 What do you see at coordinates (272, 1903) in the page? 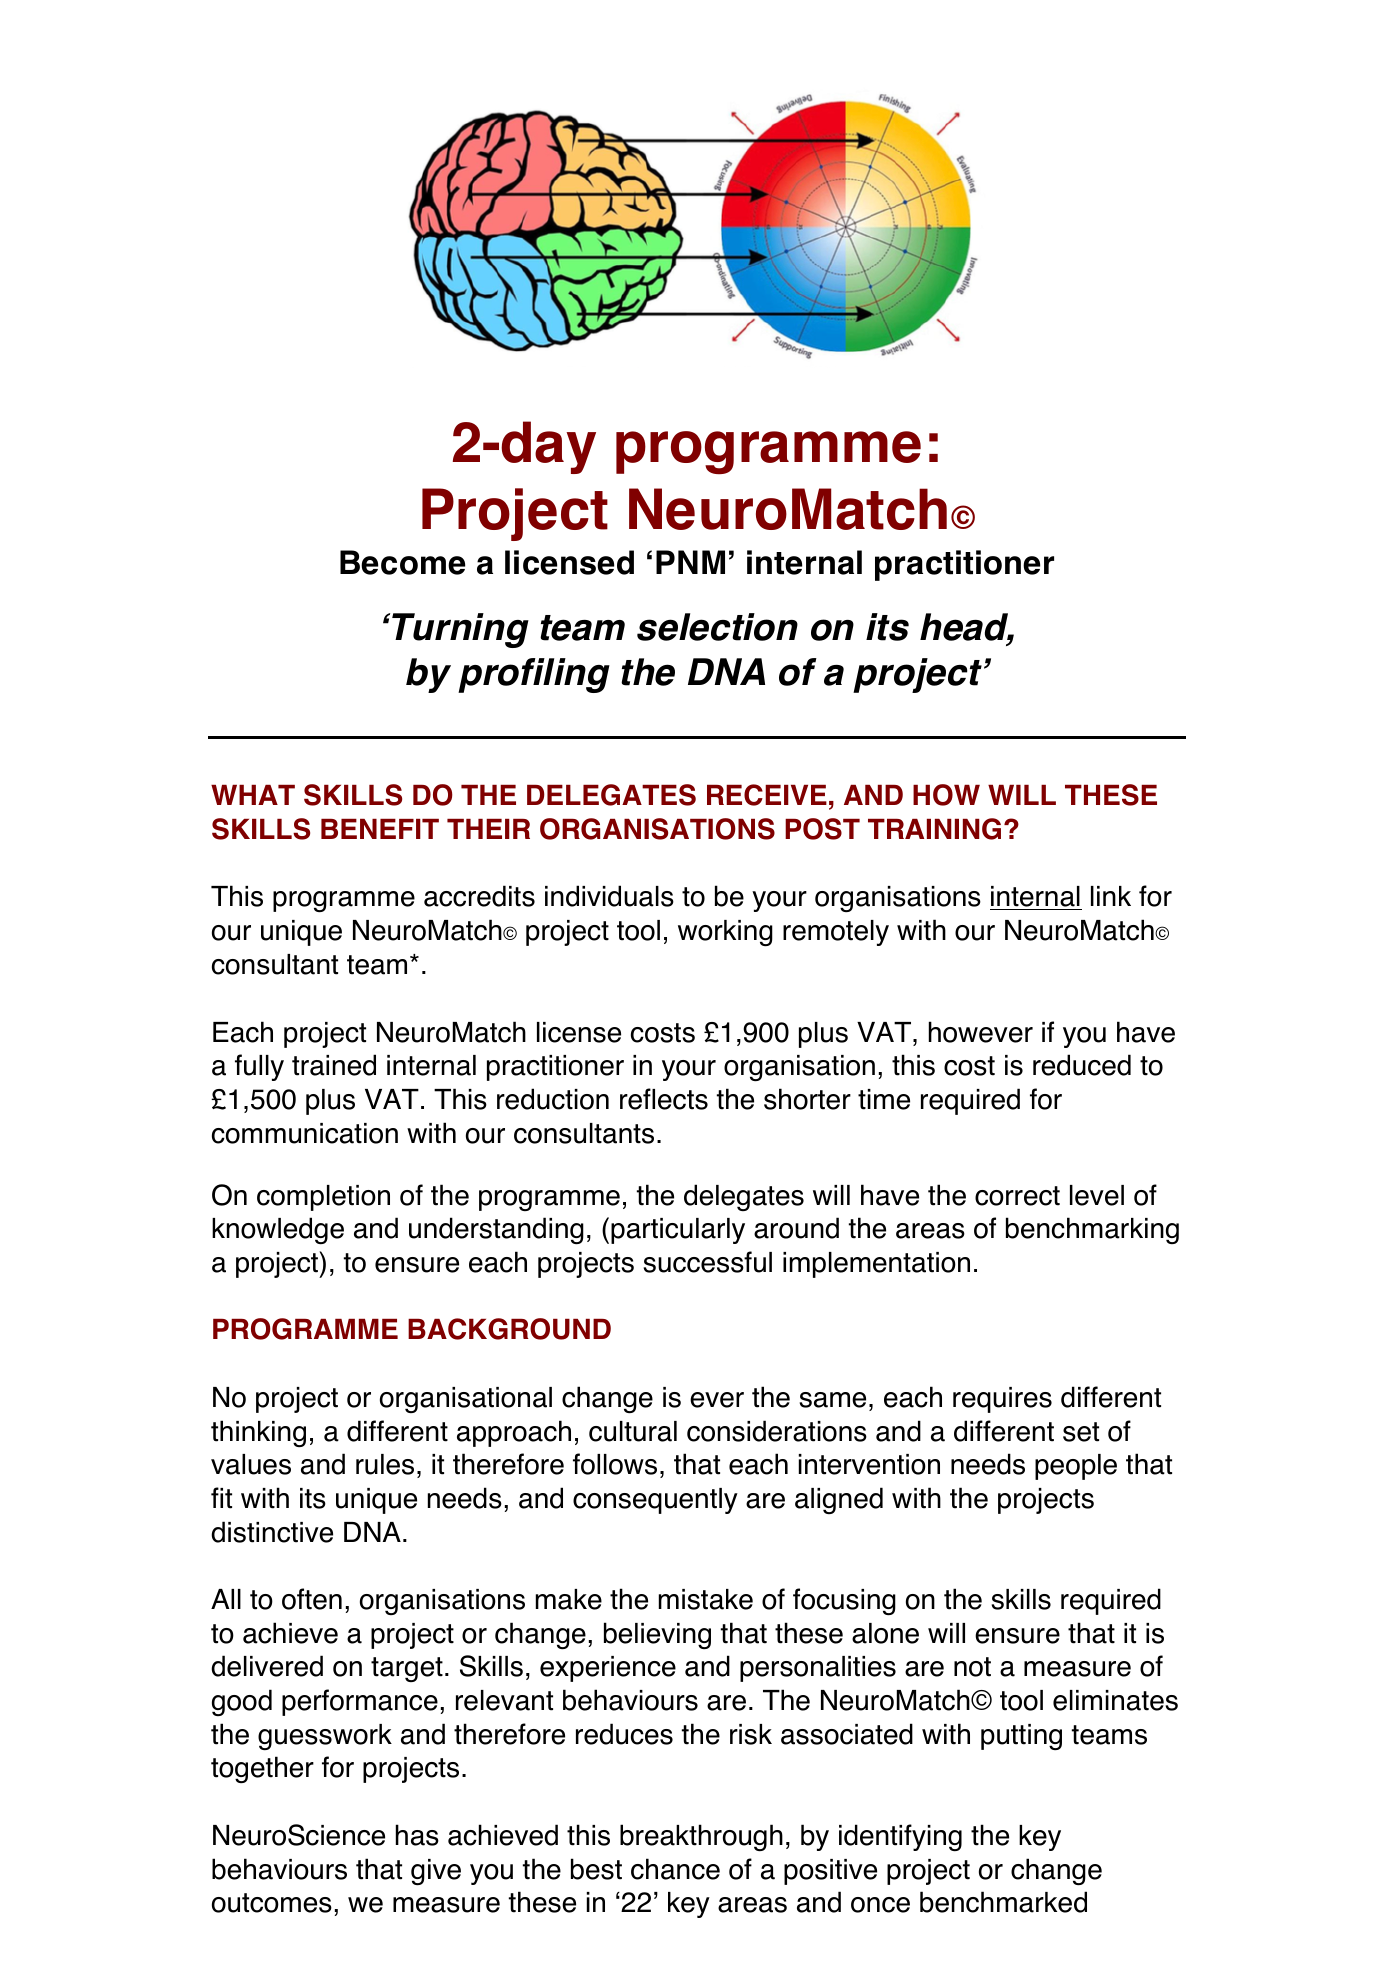
I see `outcomes` at bounding box center [272, 1903].
